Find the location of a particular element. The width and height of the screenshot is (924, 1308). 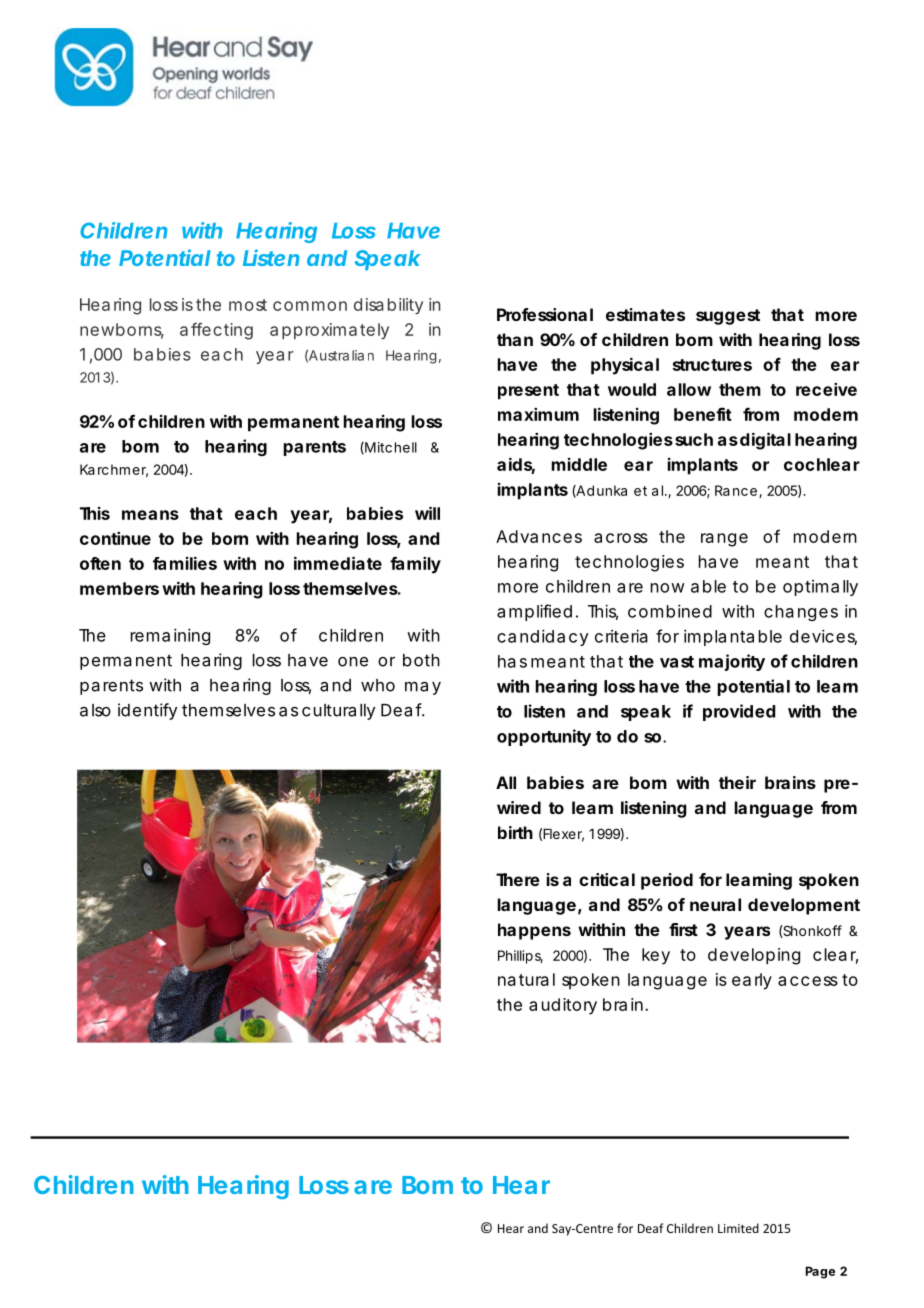

than is located at coordinates (515, 339).
